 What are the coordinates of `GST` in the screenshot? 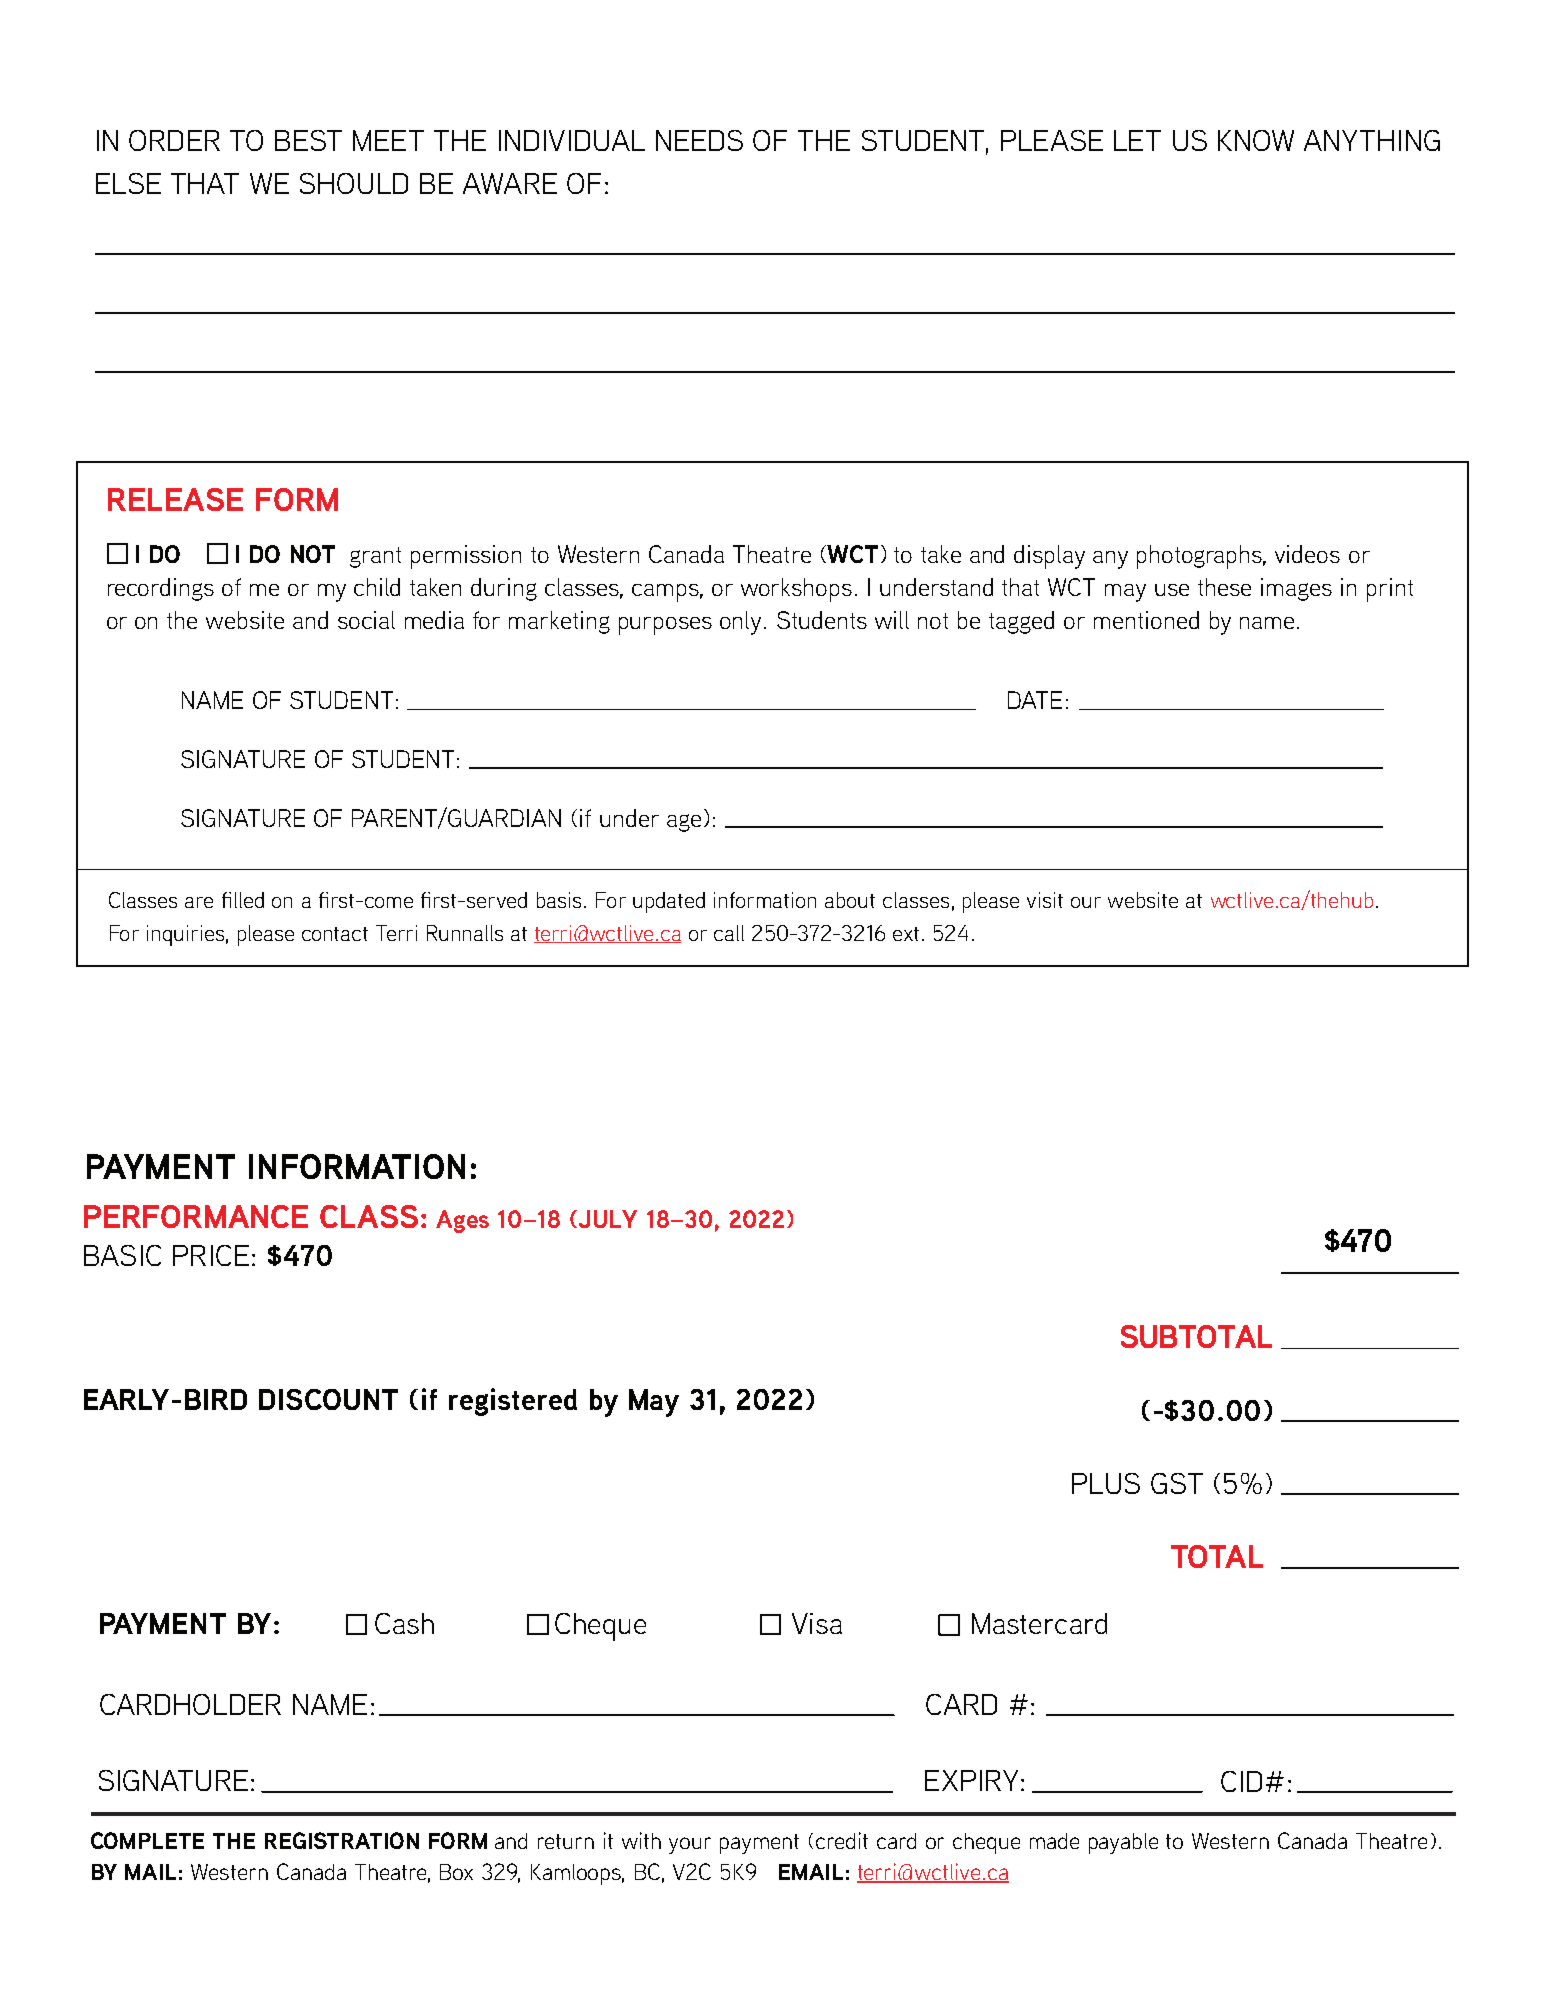 It's located at (1177, 1483).
